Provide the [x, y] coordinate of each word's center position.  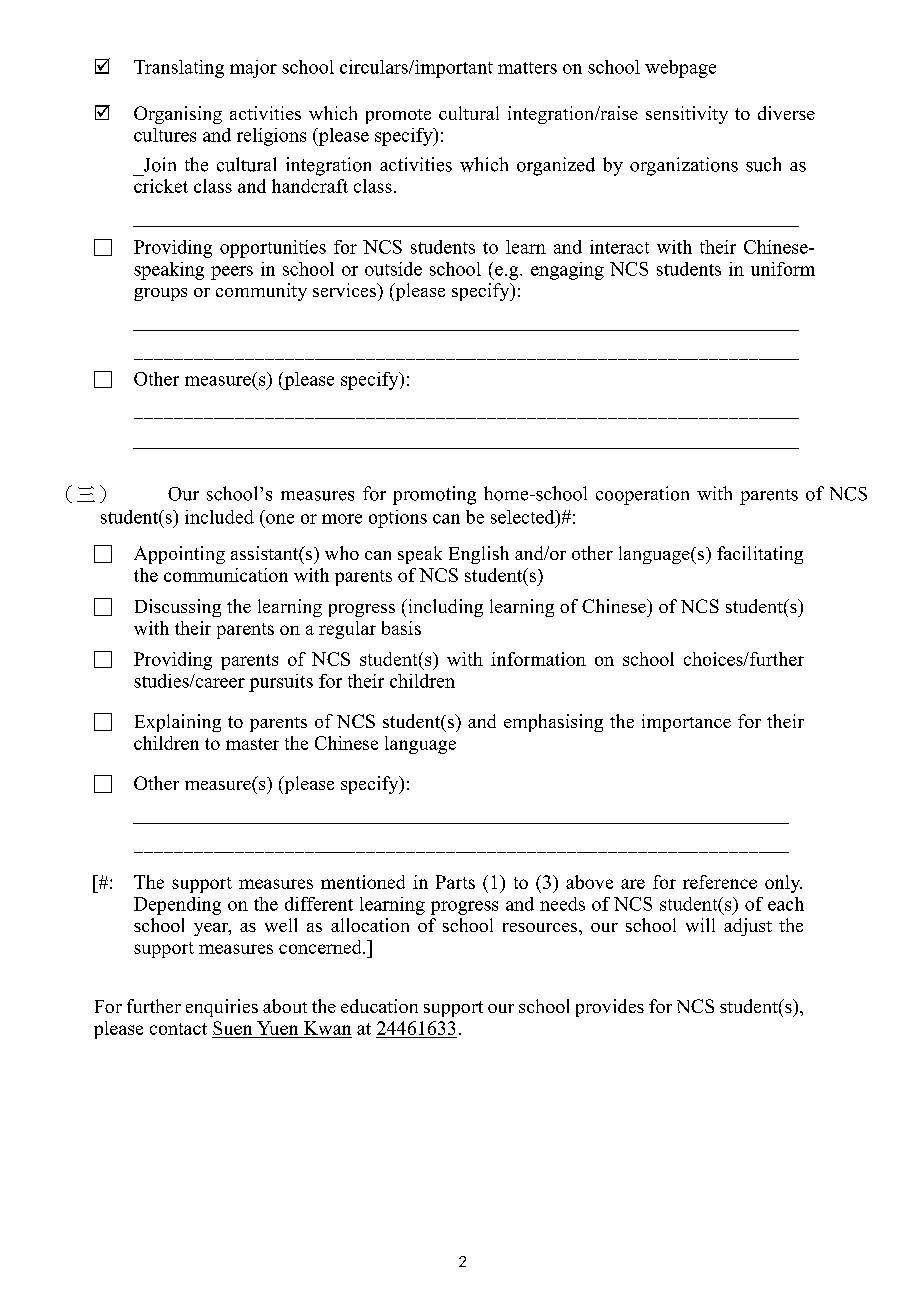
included [219, 517]
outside [393, 269]
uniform [783, 269]
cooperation [642, 495]
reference [720, 882]
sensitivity [687, 115]
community [261, 292]
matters [527, 68]
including [444, 608]
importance [686, 723]
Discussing [178, 608]
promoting [434, 495]
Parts [455, 882]
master [252, 744]
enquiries [222, 1008]
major [253, 69]
